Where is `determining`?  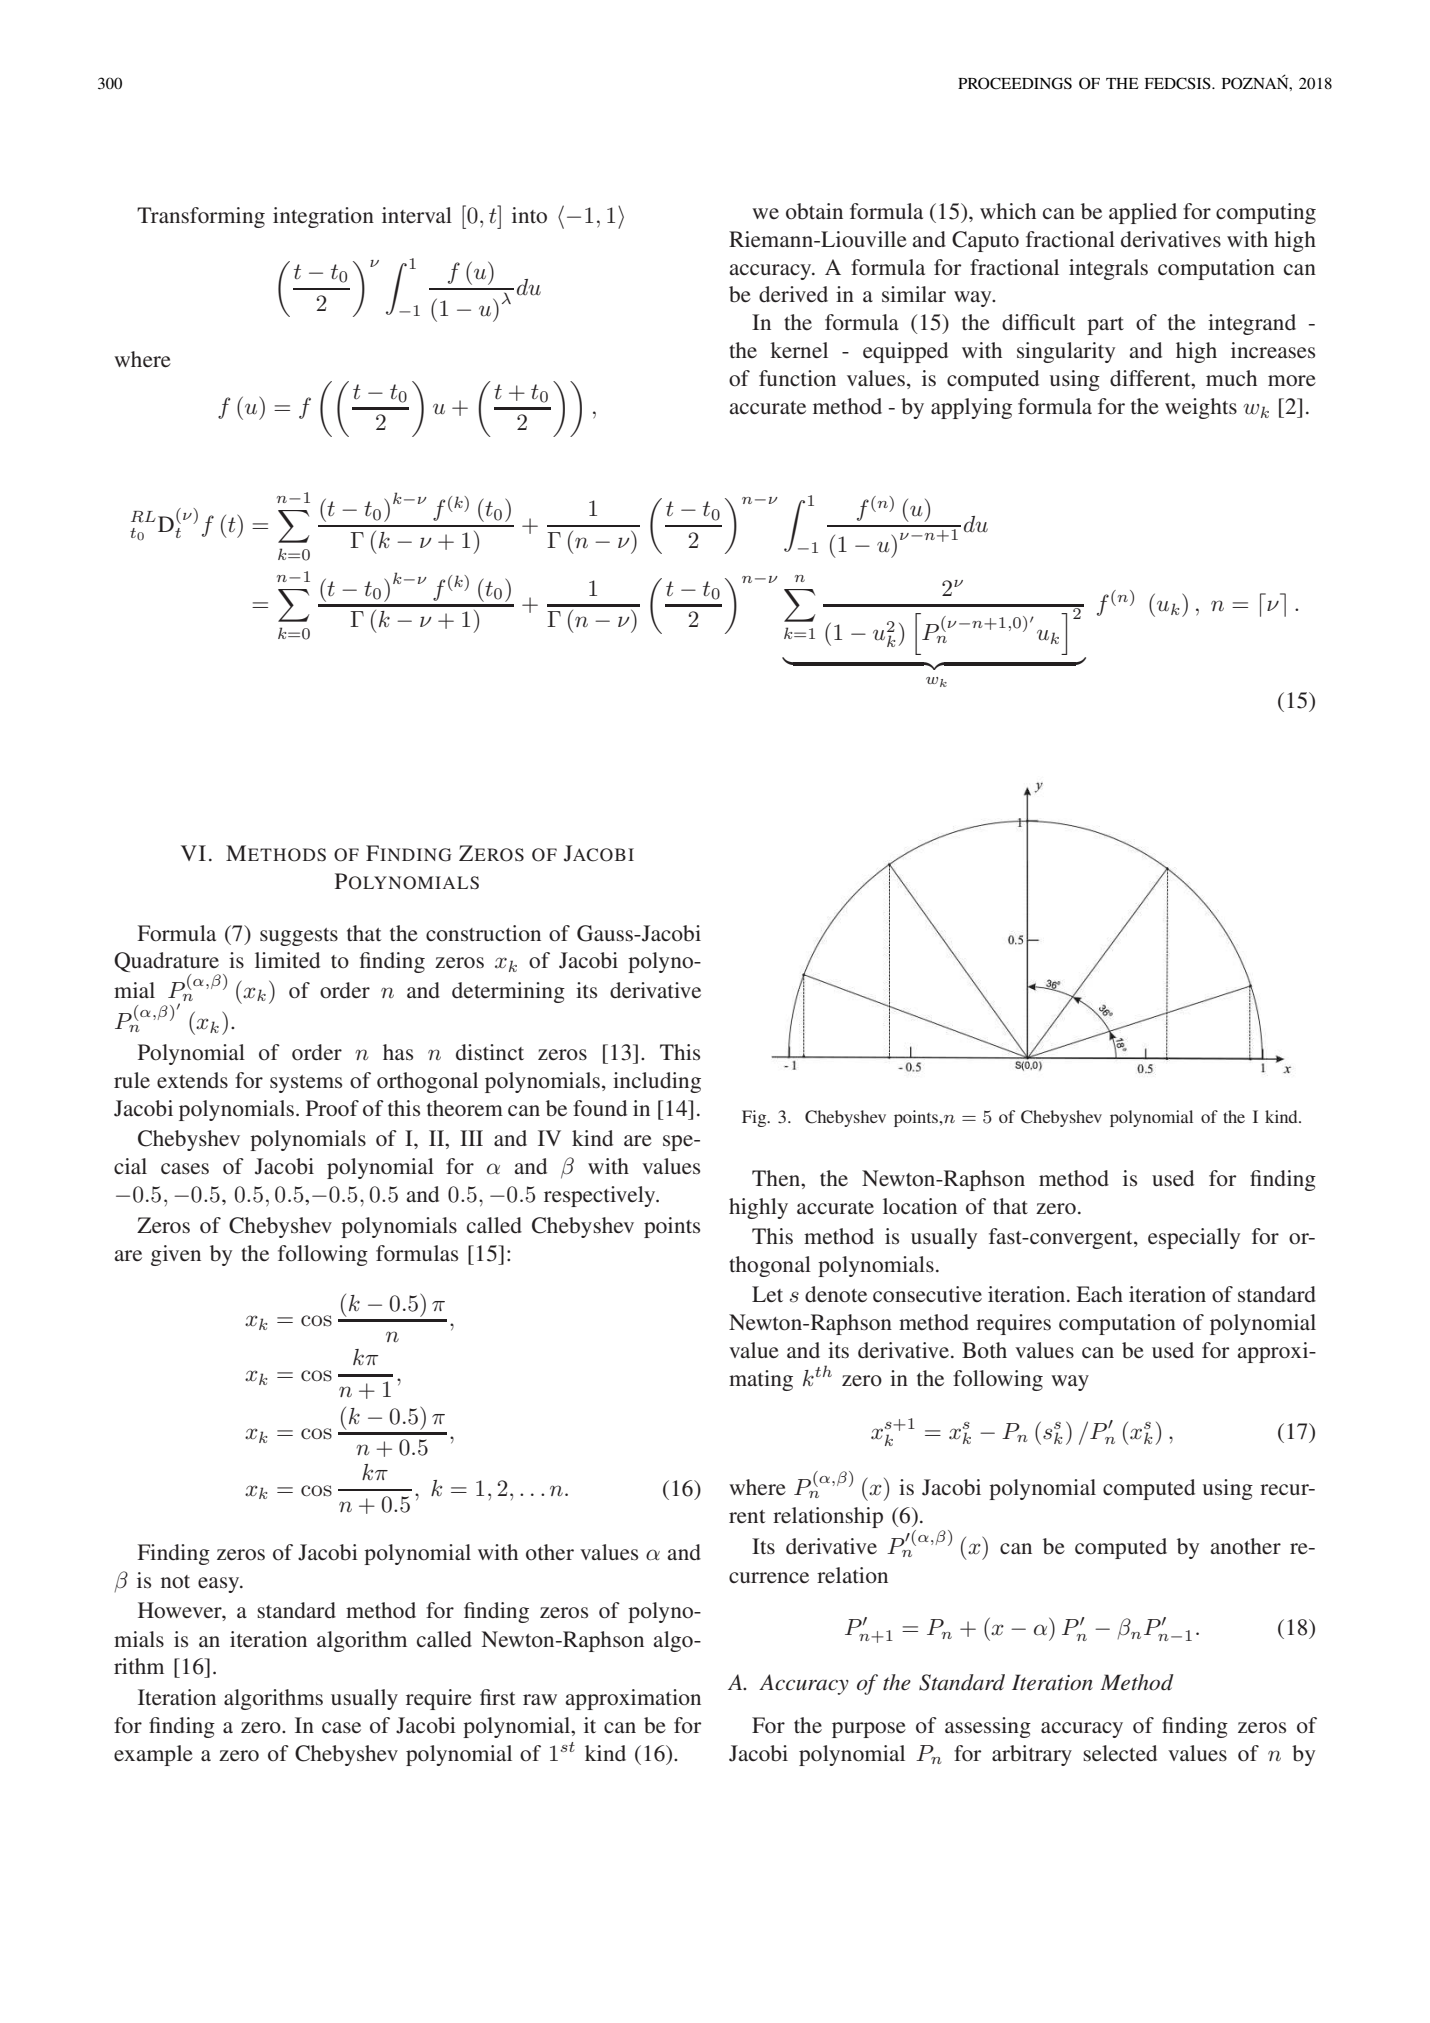 determining is located at coordinates (508, 992).
